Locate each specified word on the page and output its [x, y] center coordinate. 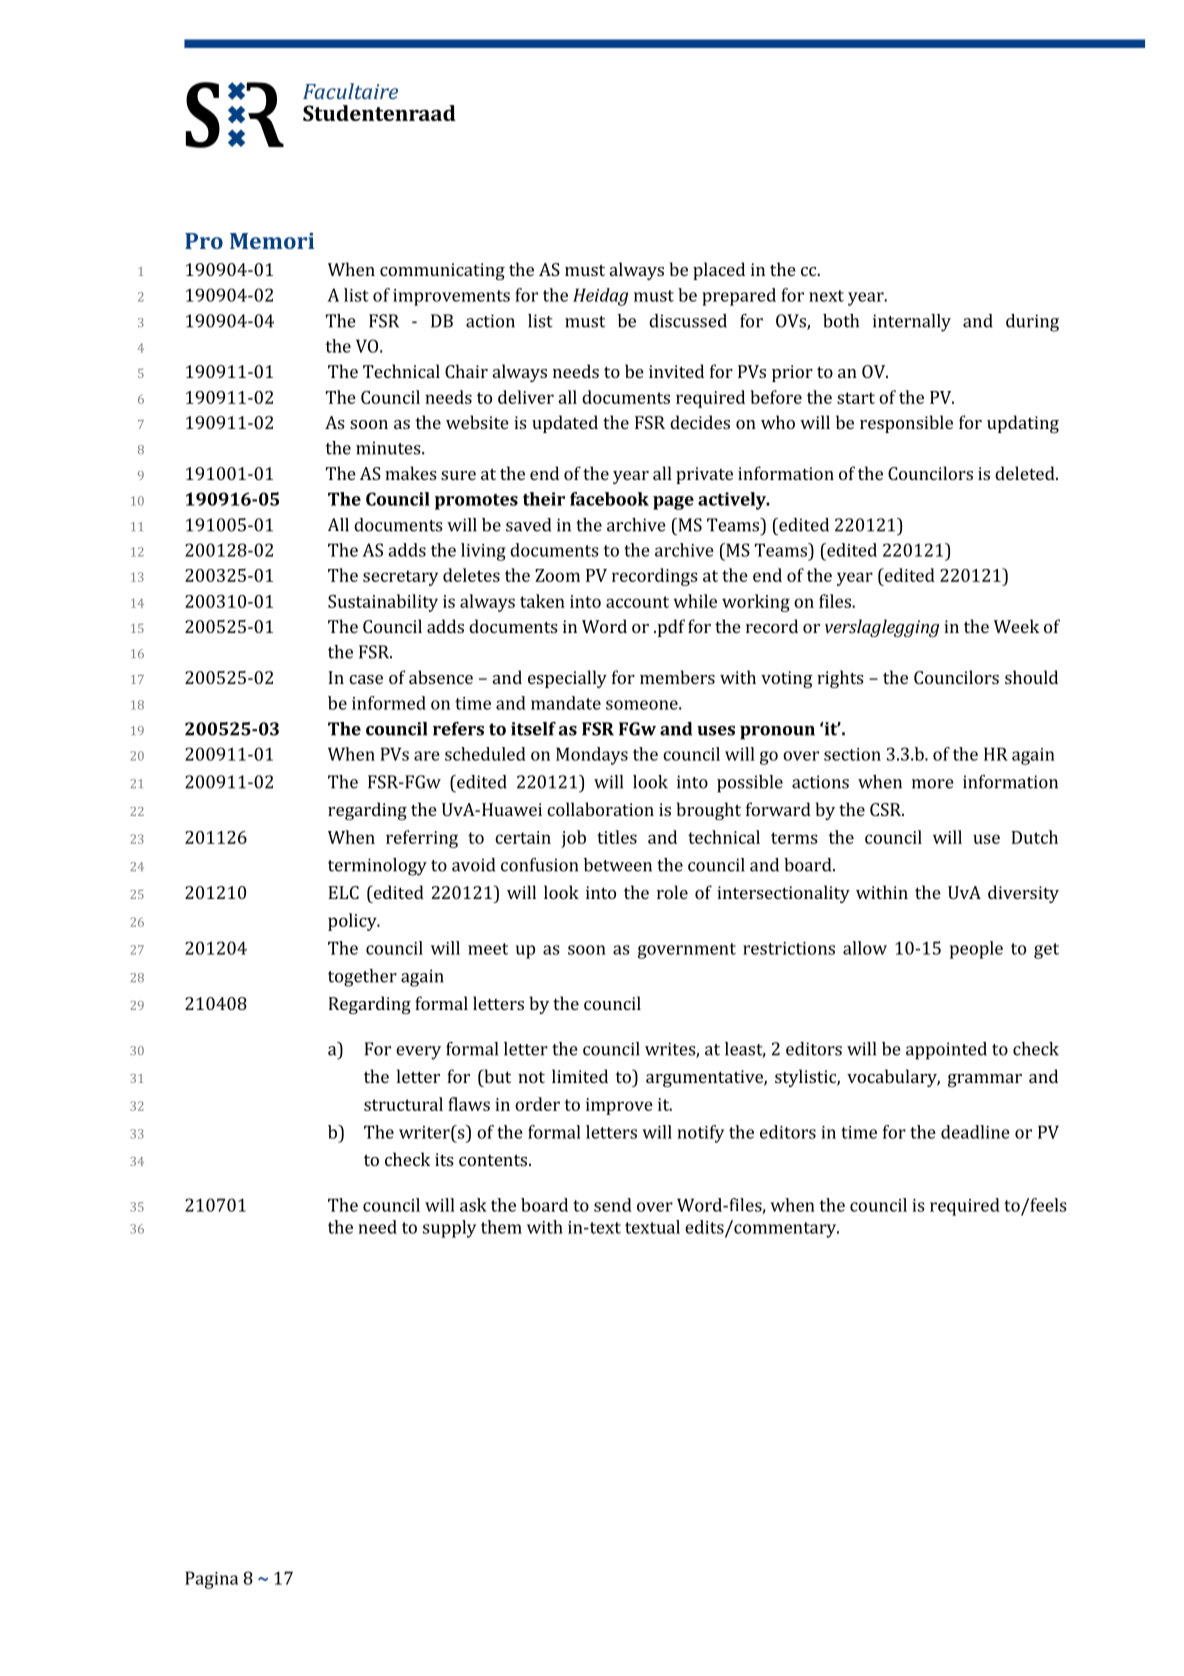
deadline [975, 1132]
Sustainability [383, 603]
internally [912, 323]
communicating [442, 271]
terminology [377, 867]
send [613, 1205]
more [933, 784]
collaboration [600, 809]
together [362, 978]
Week [1017, 626]
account [637, 602]
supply [449, 1229]
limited [580, 1076]
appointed [946, 1051]
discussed [688, 321]
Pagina [211, 1580]
